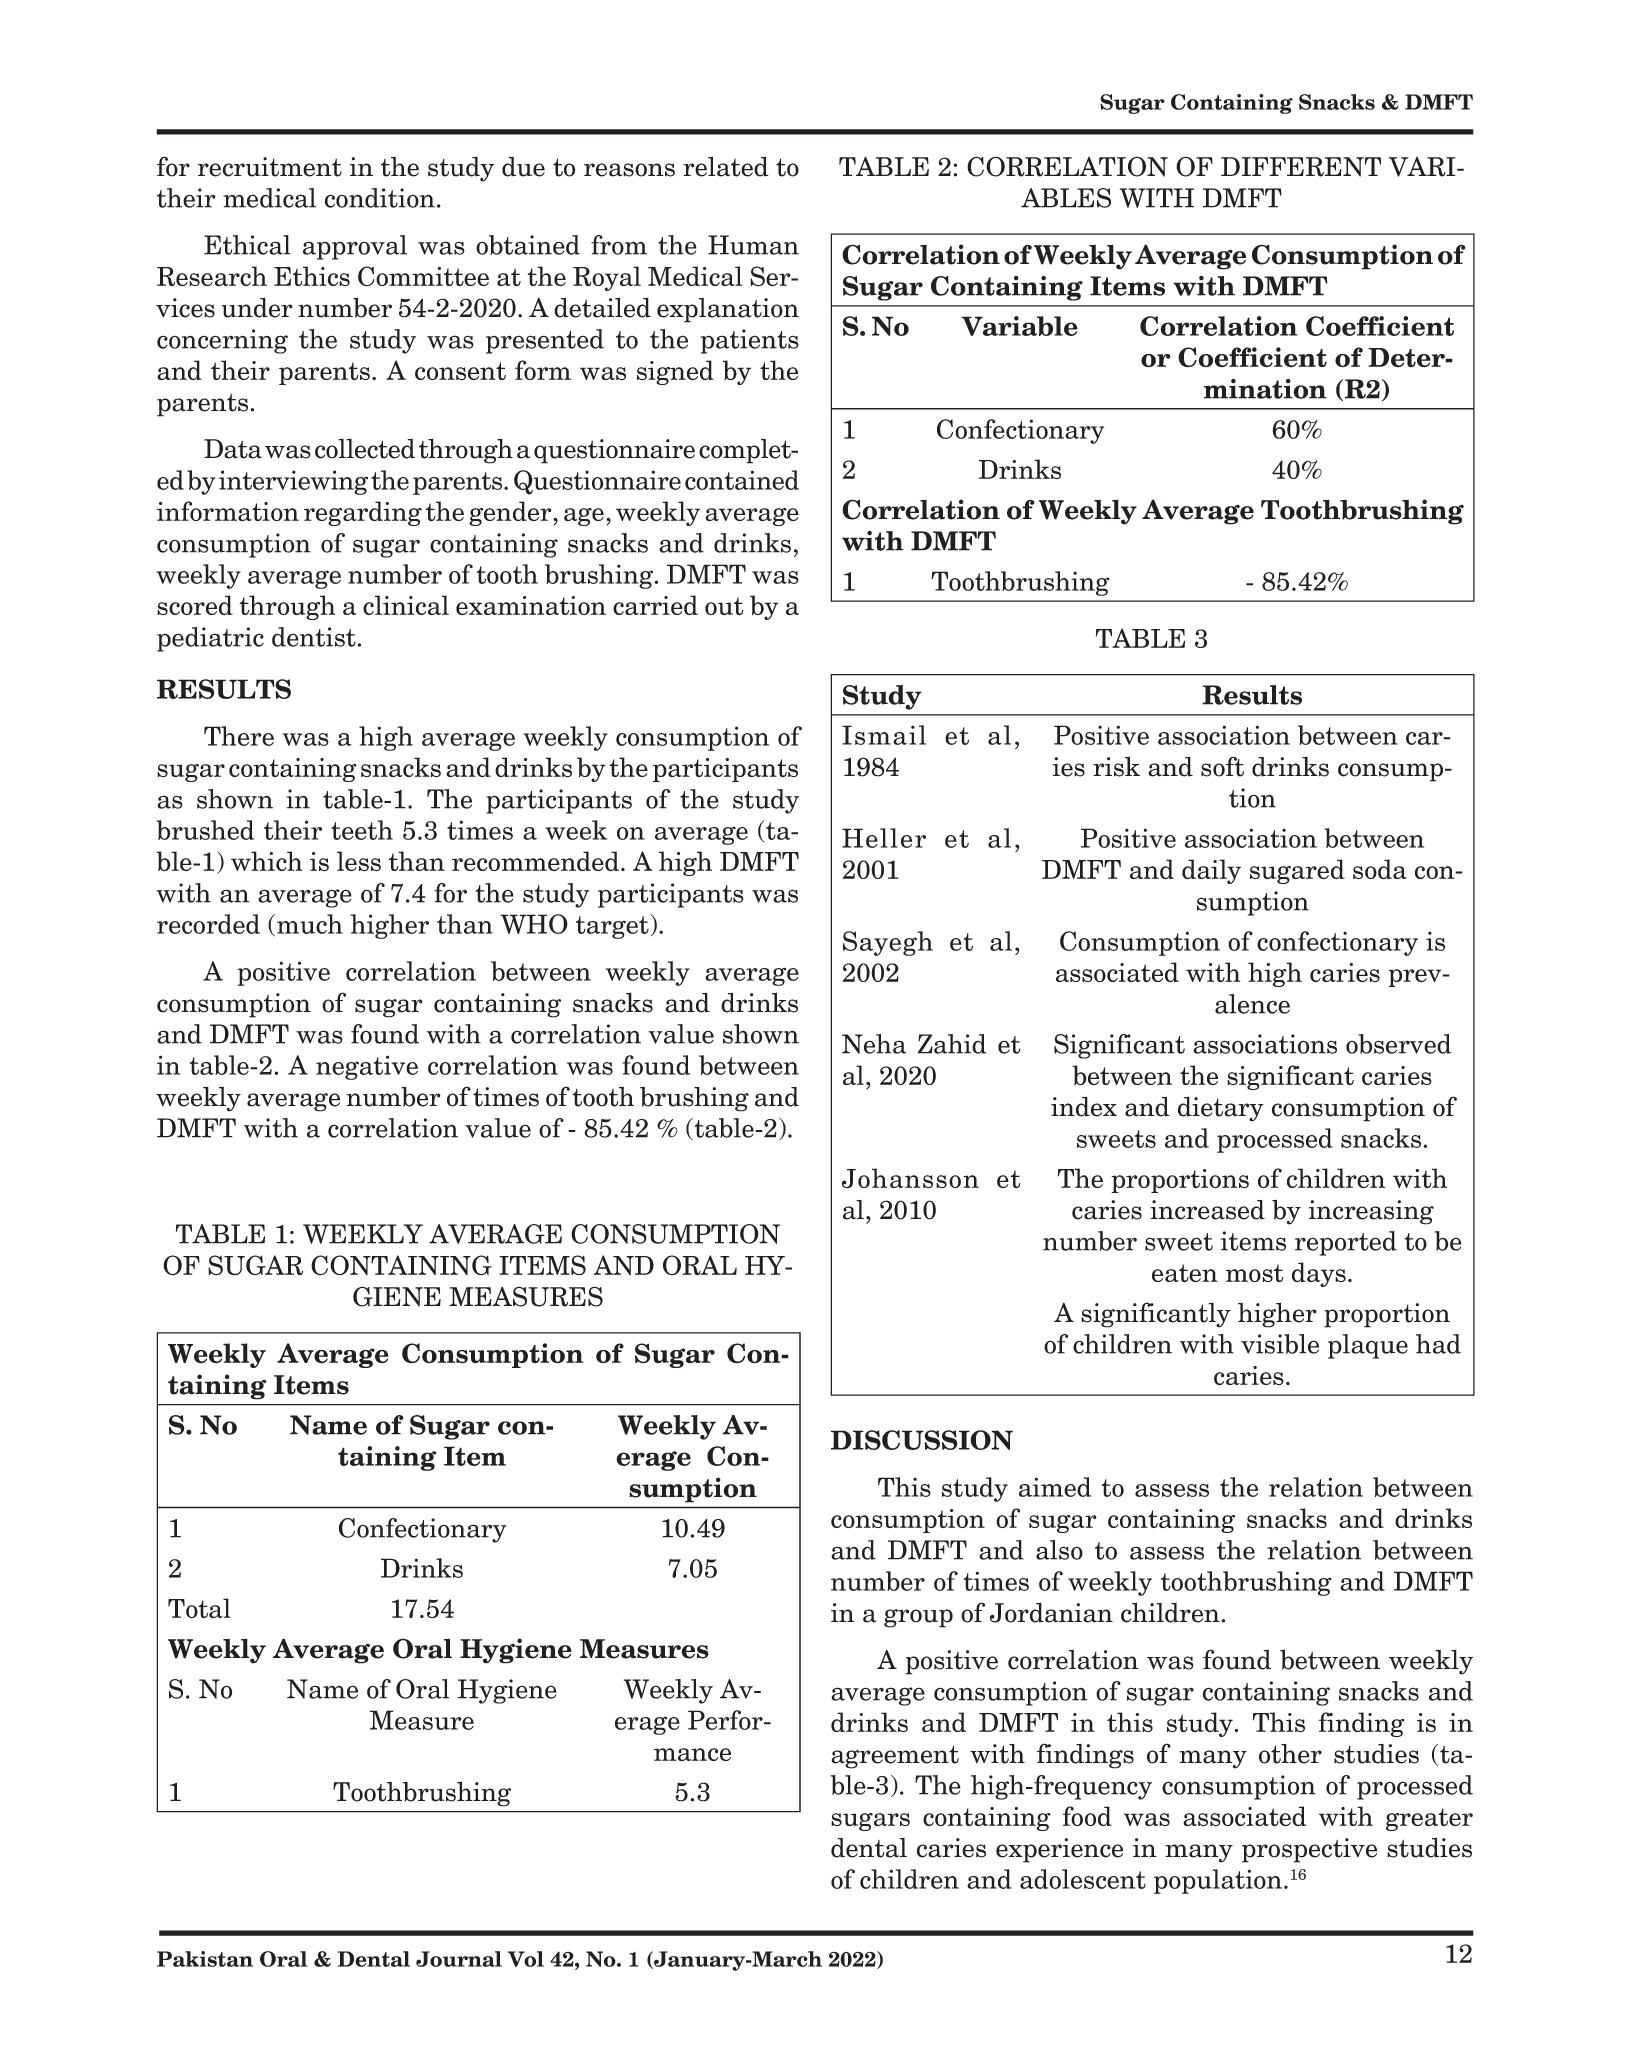 Image resolution: width=1630 pixels, height=2069 pixels. What do you see at coordinates (952, 1044) in the document?
I see `Zahid` at bounding box center [952, 1044].
